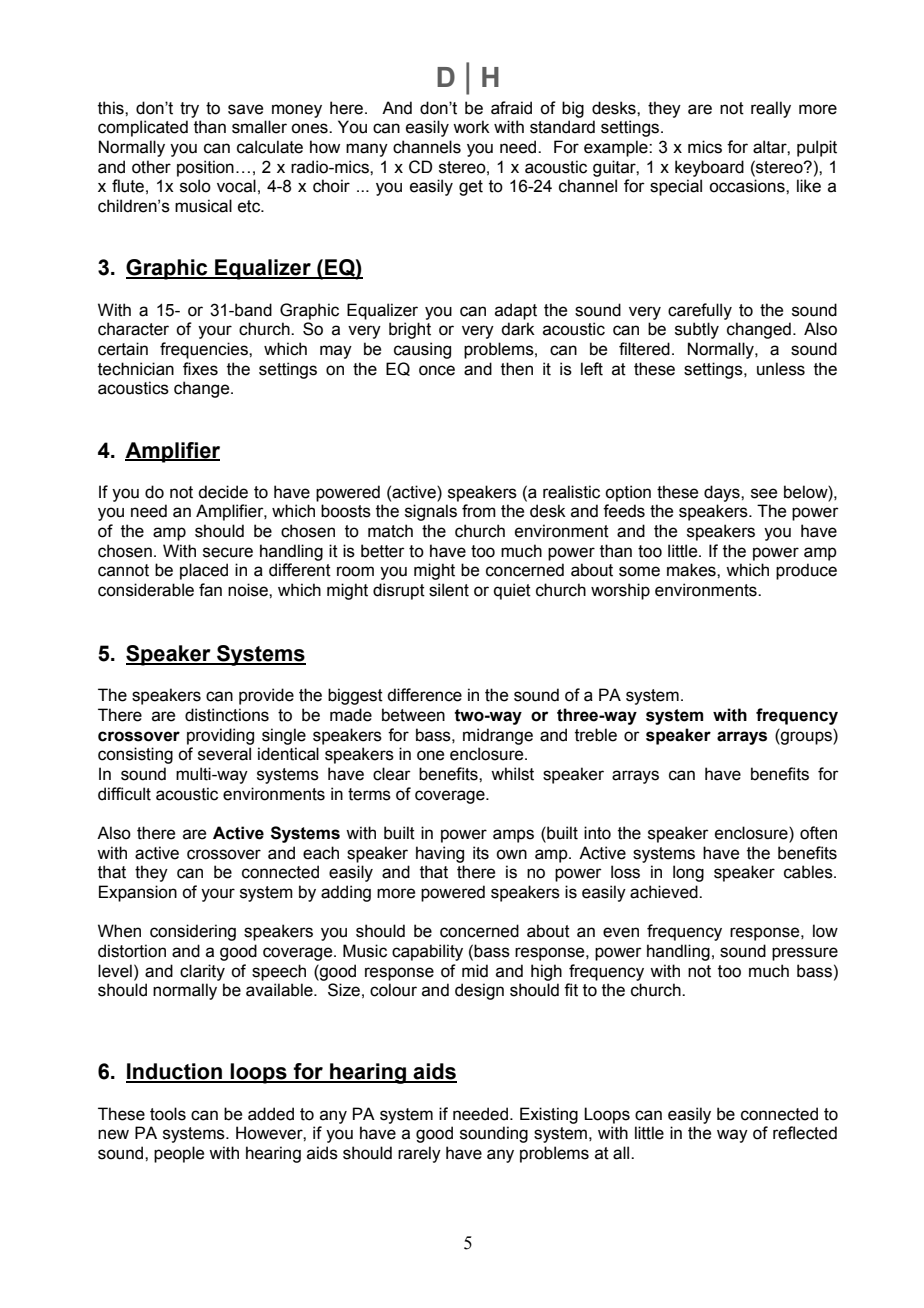 This screenshot has height=1308, width=924. What do you see at coordinates (805, 1133) in the screenshot?
I see `reflected` at bounding box center [805, 1133].
